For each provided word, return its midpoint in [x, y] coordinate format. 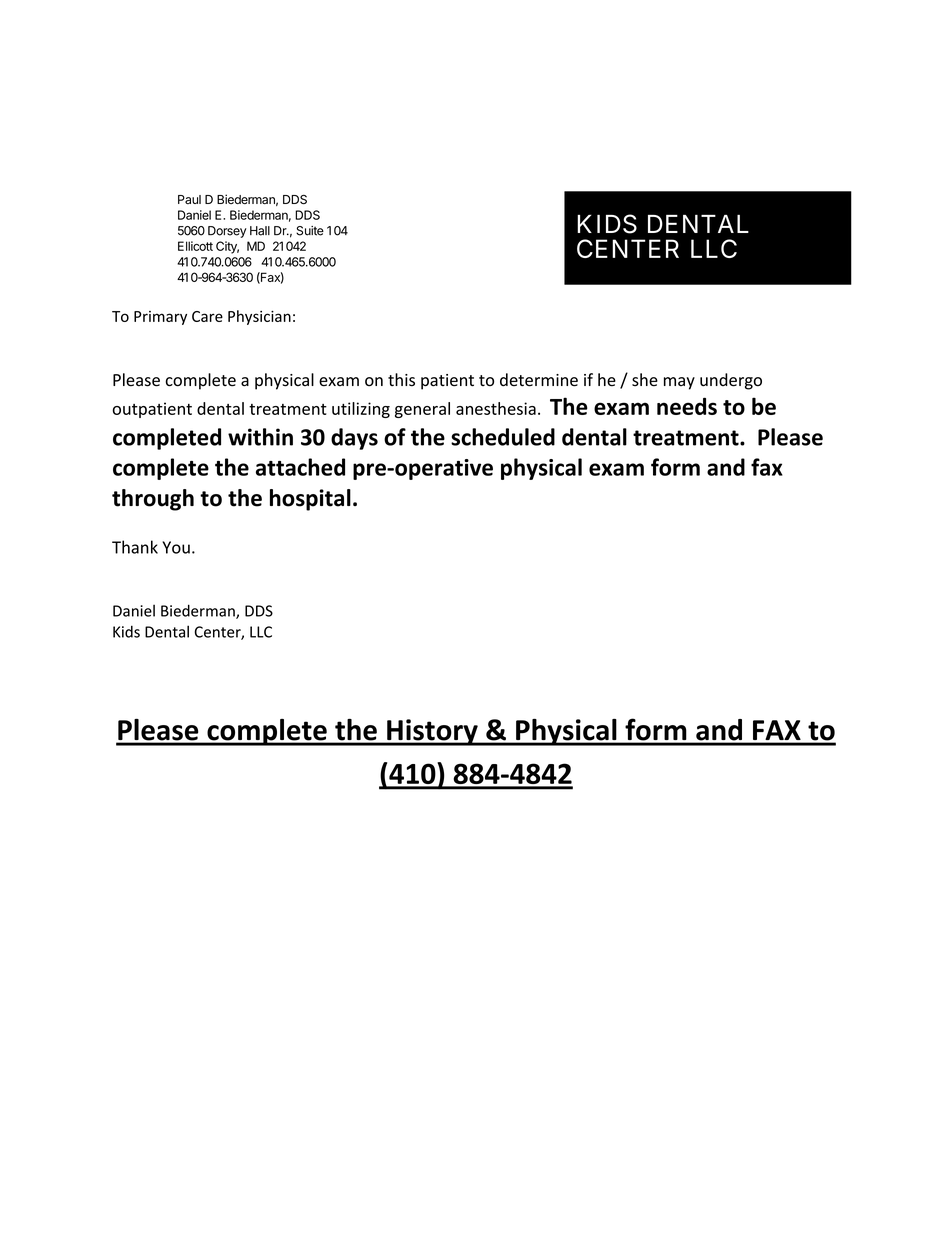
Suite [310, 231]
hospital [310, 500]
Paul [189, 199]
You [176, 547]
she [645, 380]
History [432, 732]
